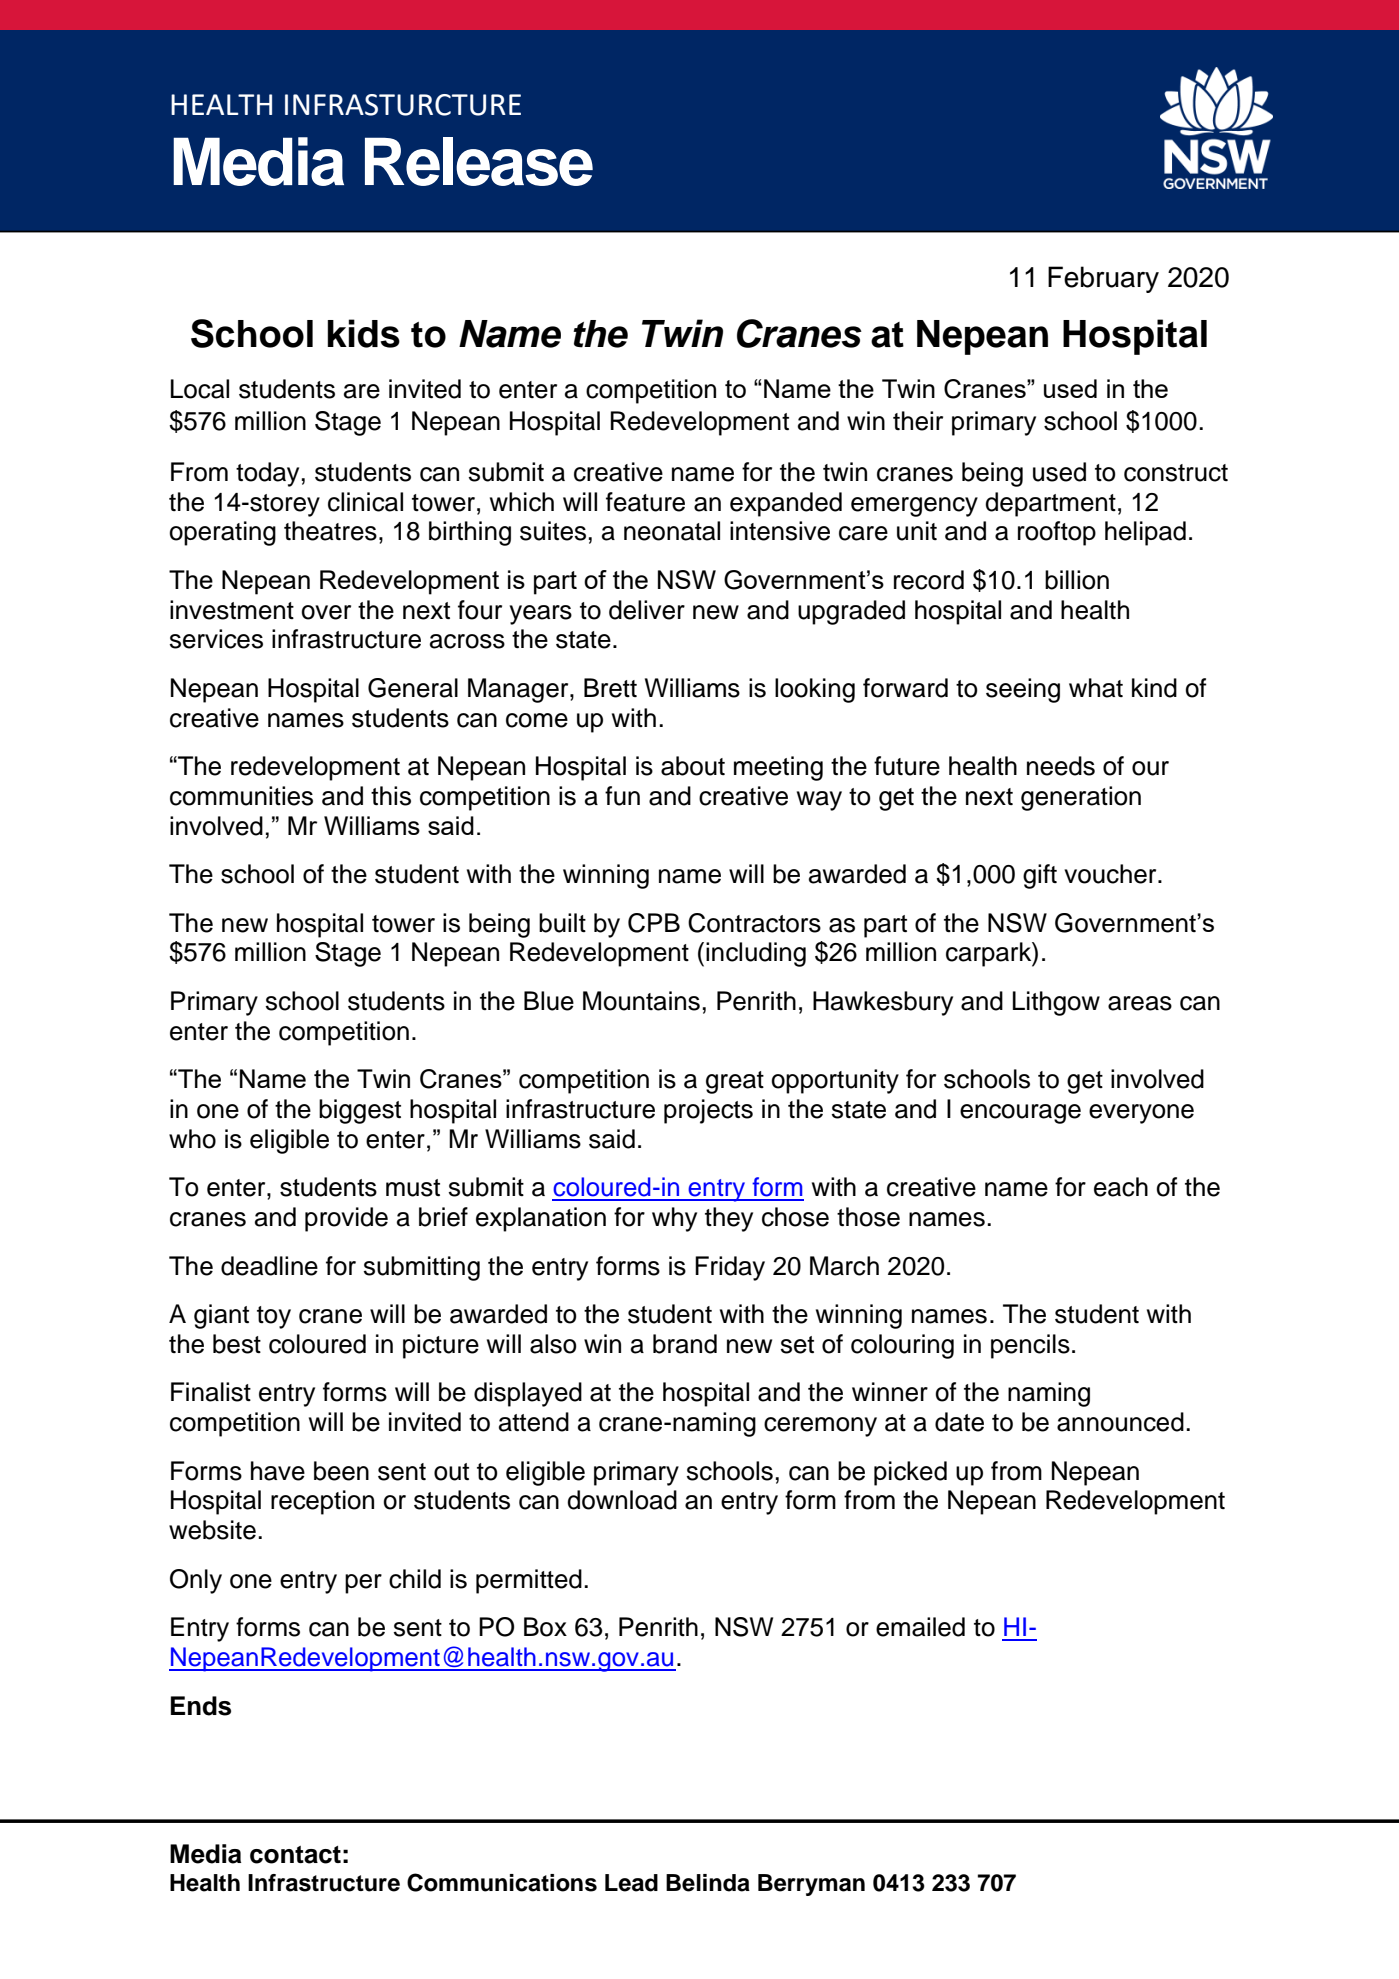  What do you see at coordinates (641, 1001) in the image?
I see `Mountains` at bounding box center [641, 1001].
